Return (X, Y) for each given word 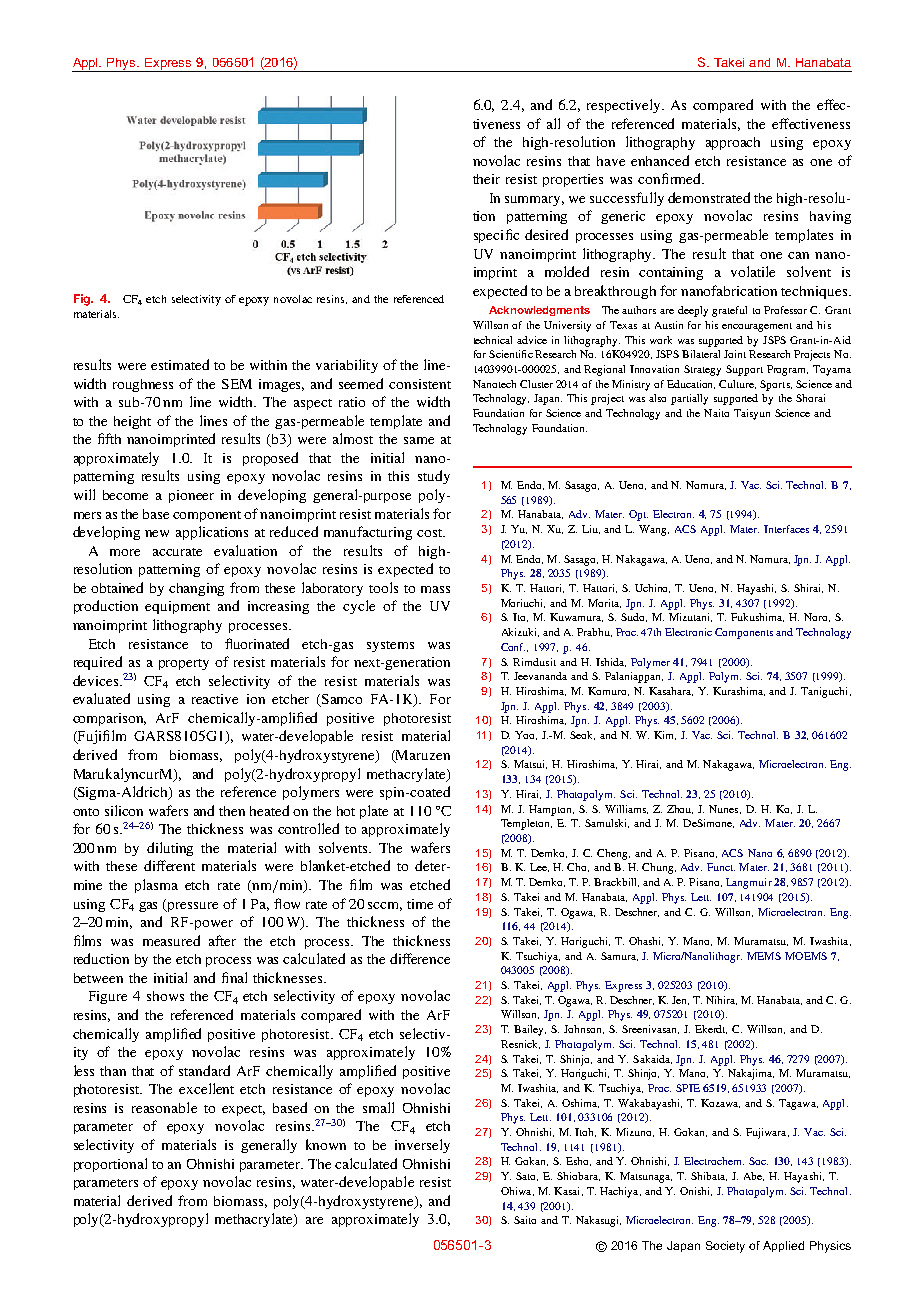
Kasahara (671, 691)
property (184, 664)
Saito (525, 1220)
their (486, 179)
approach (733, 143)
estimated (180, 364)
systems (390, 646)
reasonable (164, 1107)
